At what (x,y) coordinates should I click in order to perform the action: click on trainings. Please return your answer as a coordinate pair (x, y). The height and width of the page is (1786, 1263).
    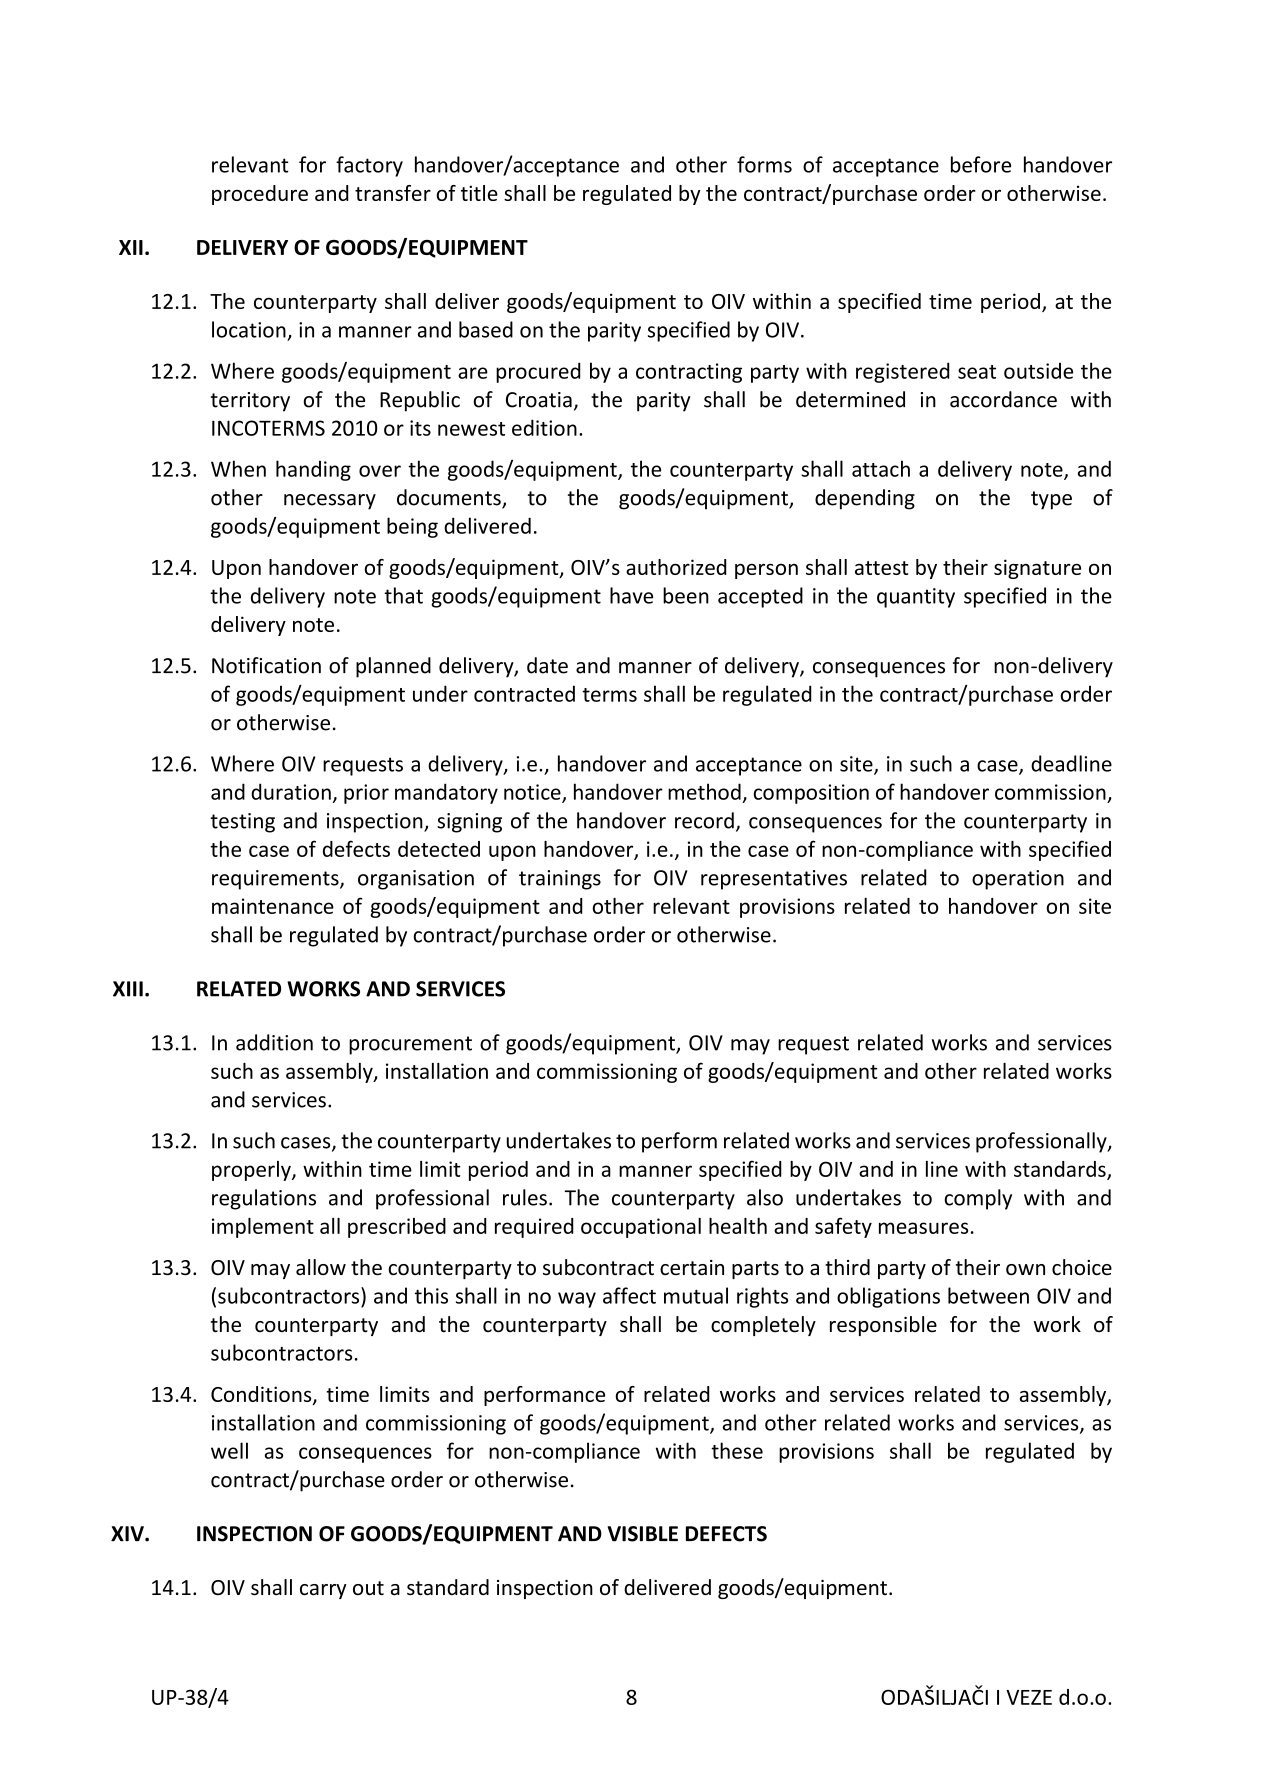
    Looking at the image, I should click on (560, 880).
